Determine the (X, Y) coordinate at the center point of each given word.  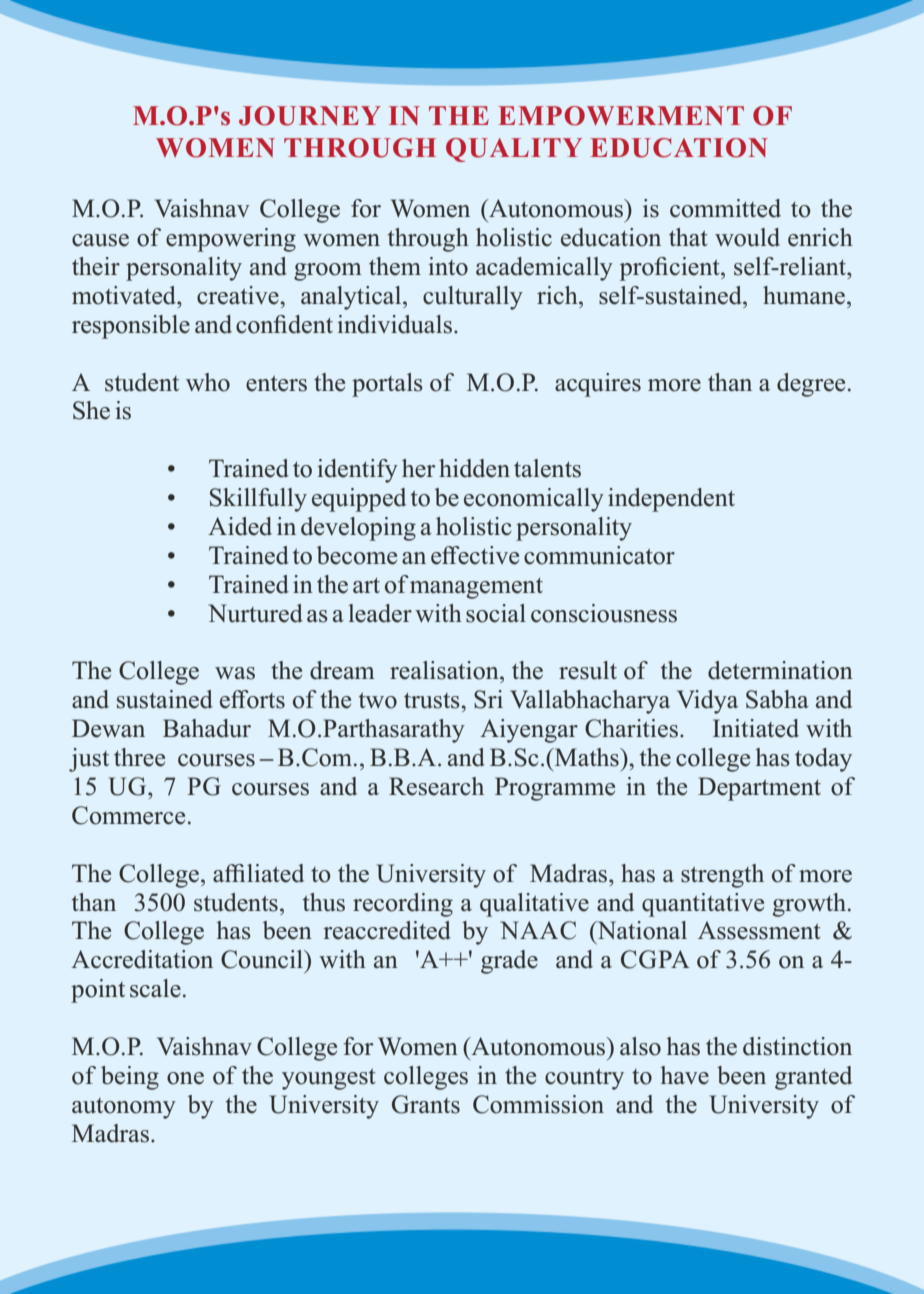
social (496, 613)
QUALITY (514, 150)
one (185, 1078)
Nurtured (255, 613)
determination (780, 670)
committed (725, 208)
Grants (426, 1104)
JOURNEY (310, 116)
